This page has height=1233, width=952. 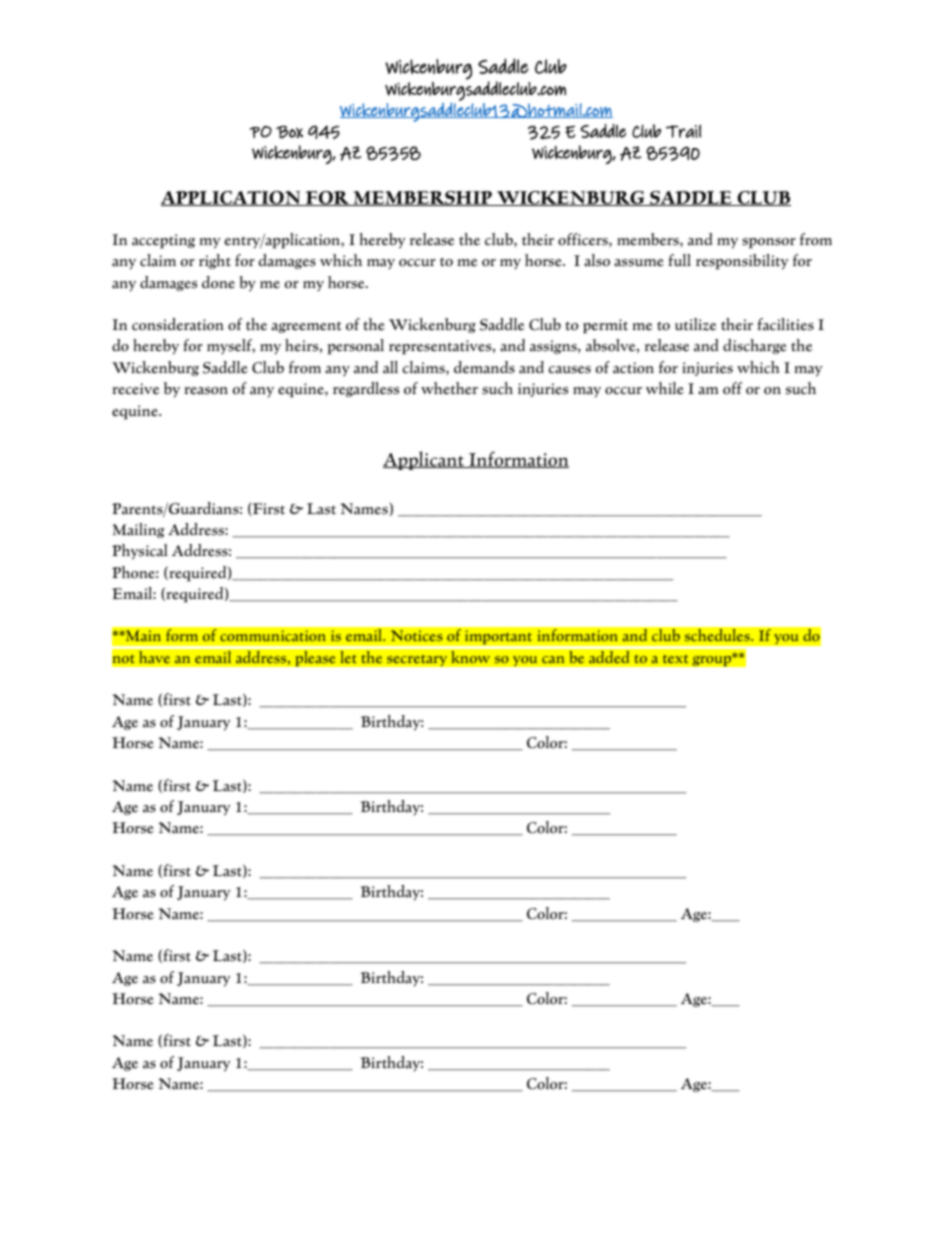 I want to click on Notices, so click(x=417, y=635).
